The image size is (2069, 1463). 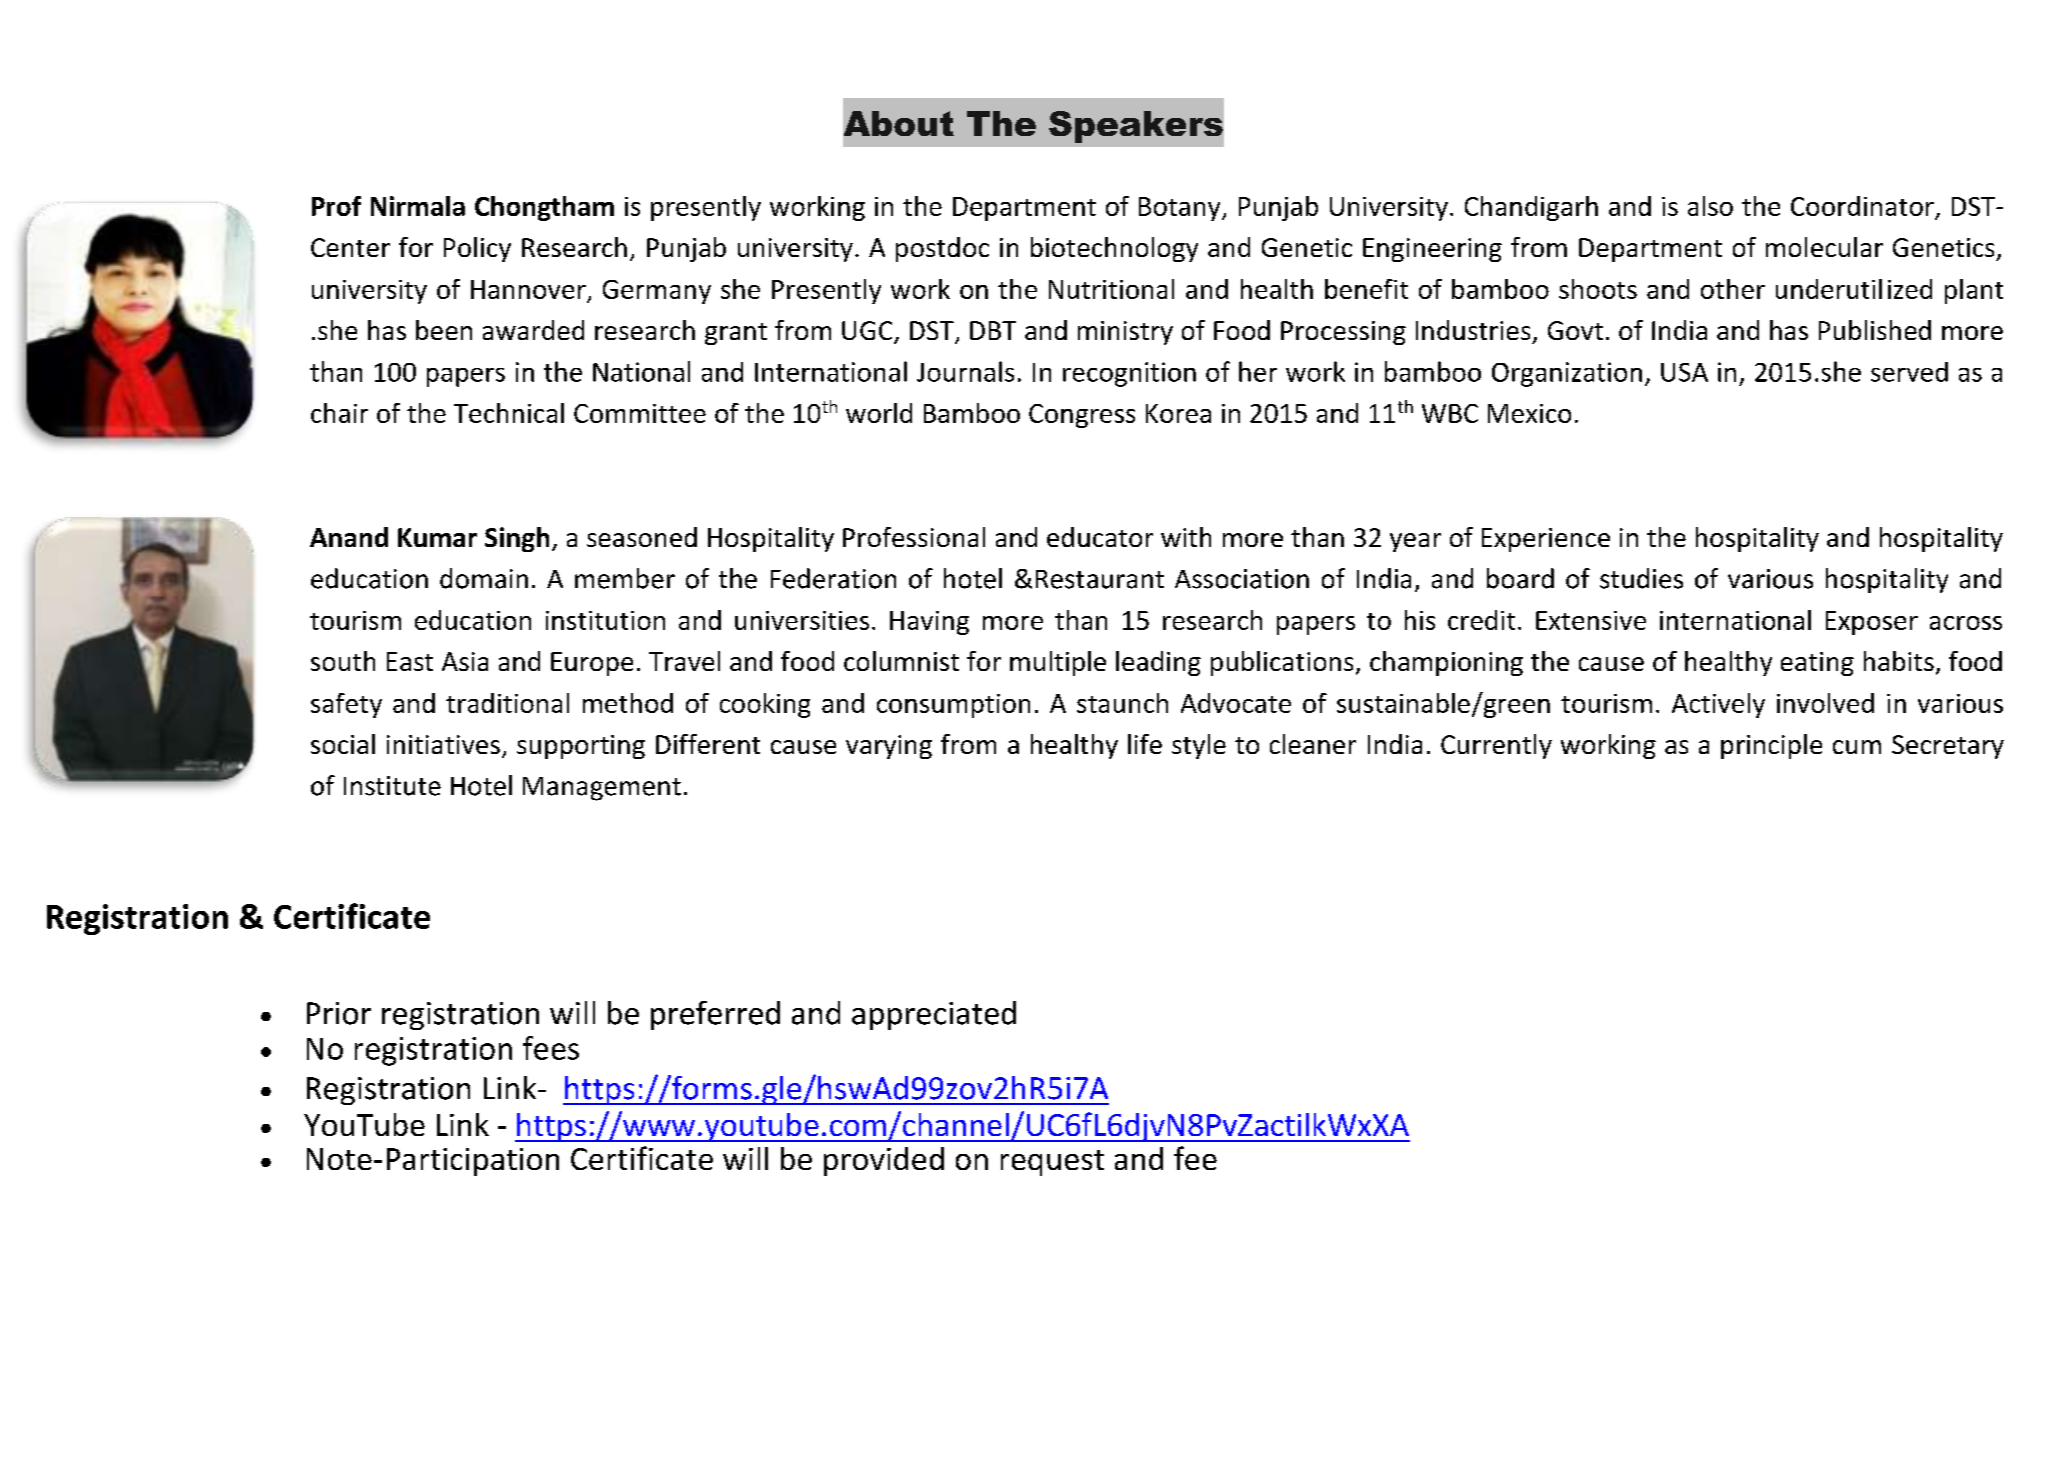 I want to click on Policy, so click(x=477, y=249).
